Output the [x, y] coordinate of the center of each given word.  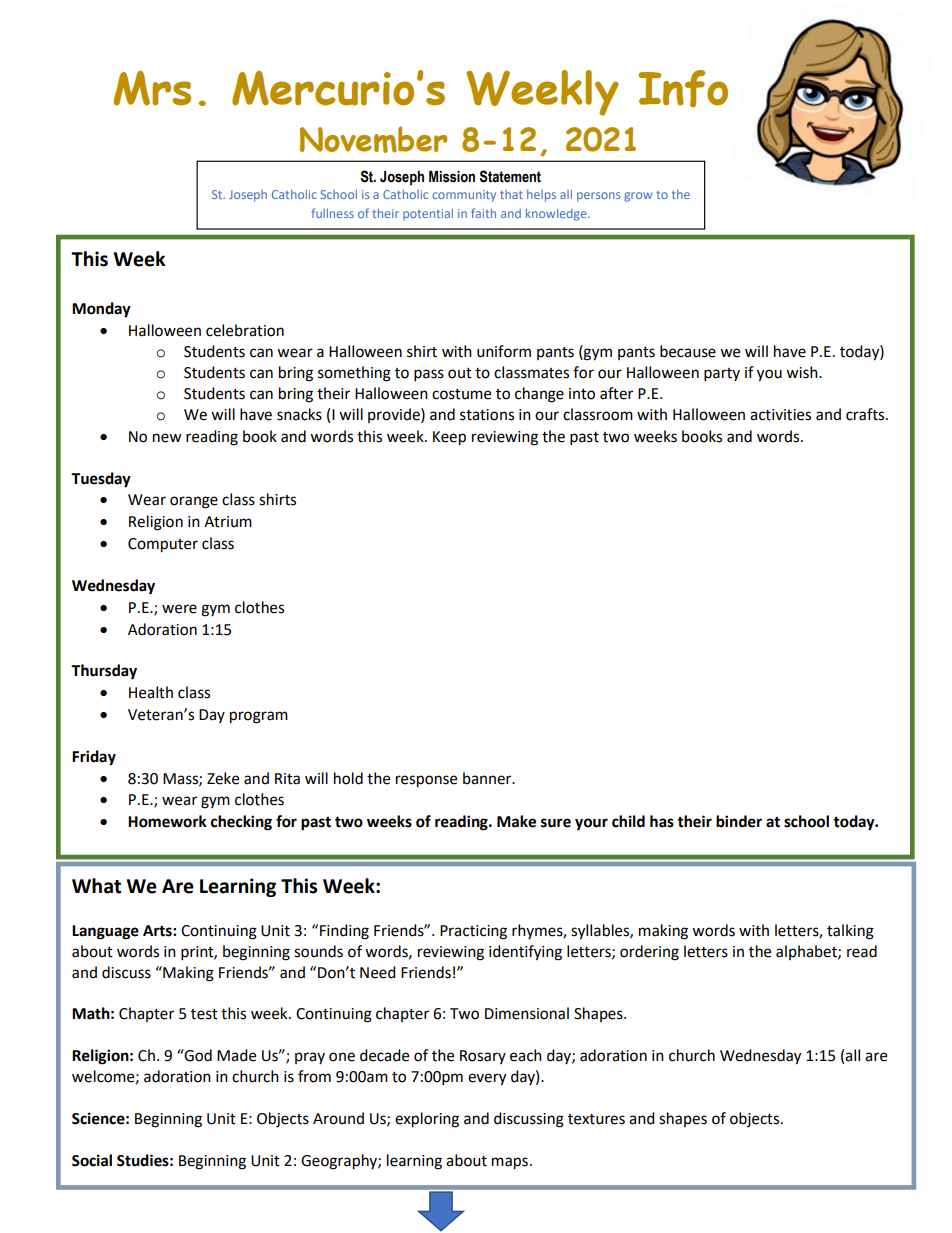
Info [683, 89]
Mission [452, 177]
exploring [427, 1120]
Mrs [152, 88]
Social [92, 1160]
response [426, 781]
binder [739, 821]
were [179, 609]
